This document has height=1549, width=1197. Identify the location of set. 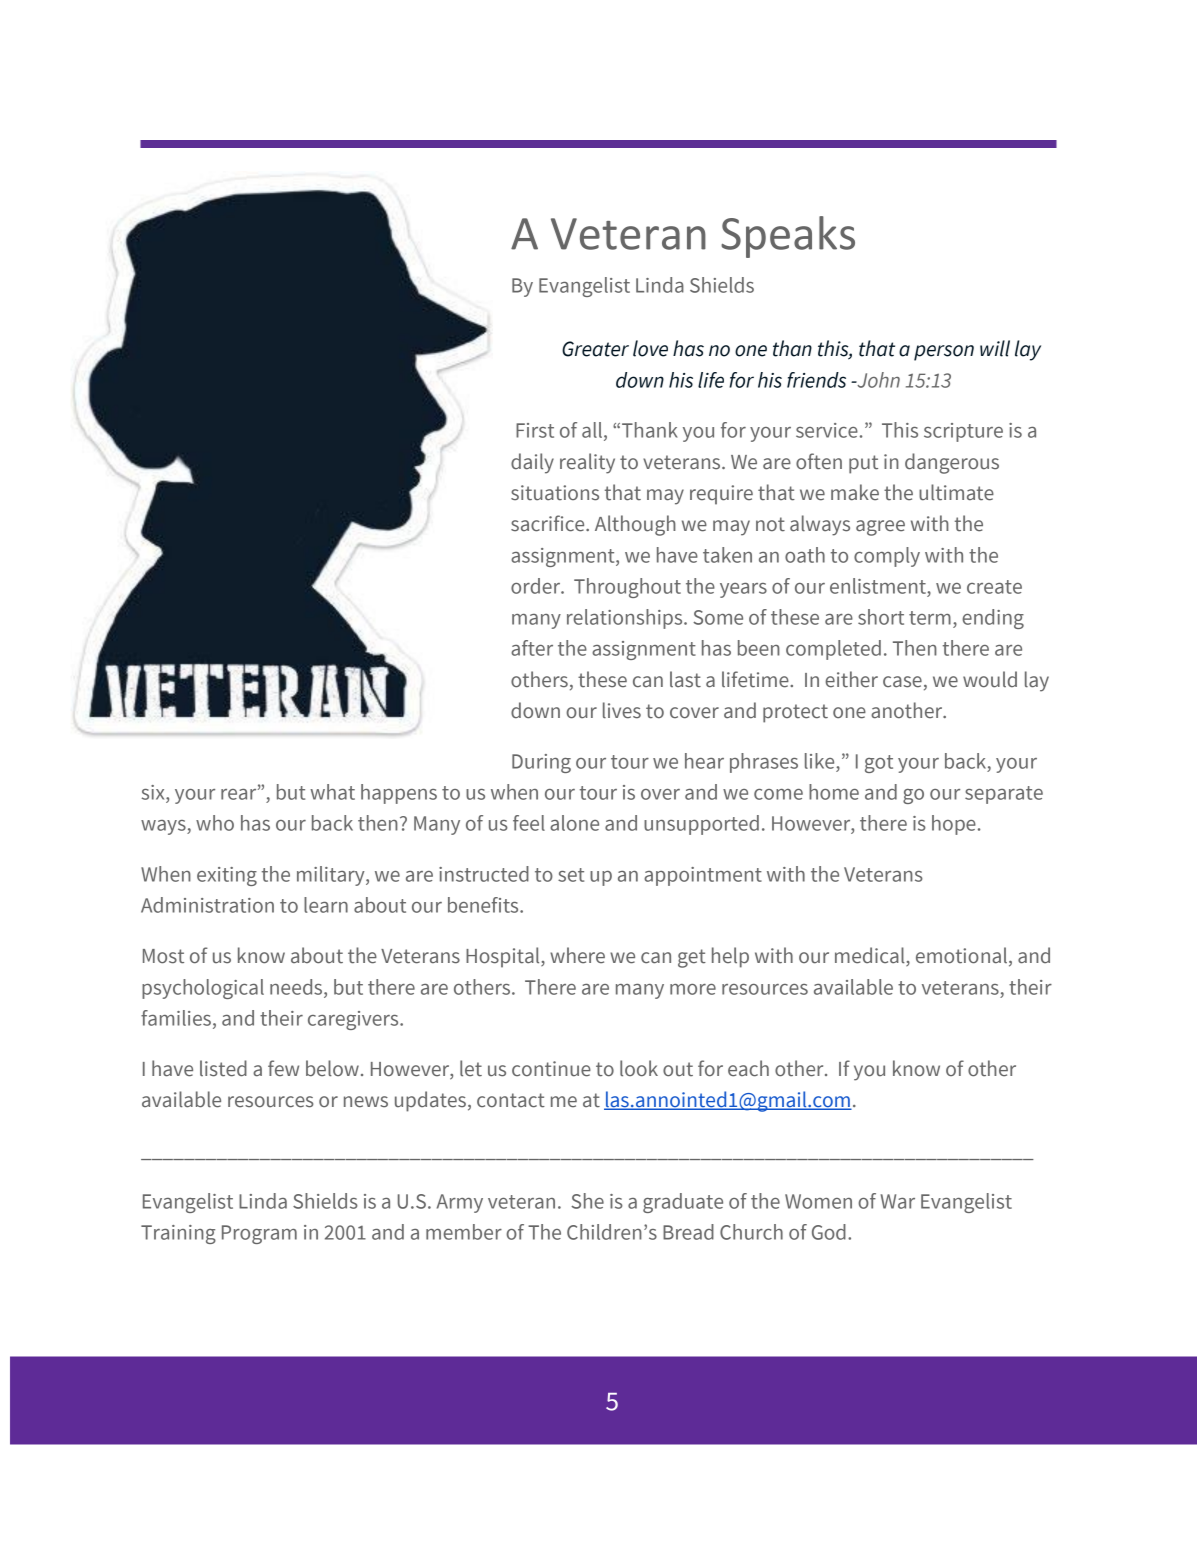
(571, 875).
